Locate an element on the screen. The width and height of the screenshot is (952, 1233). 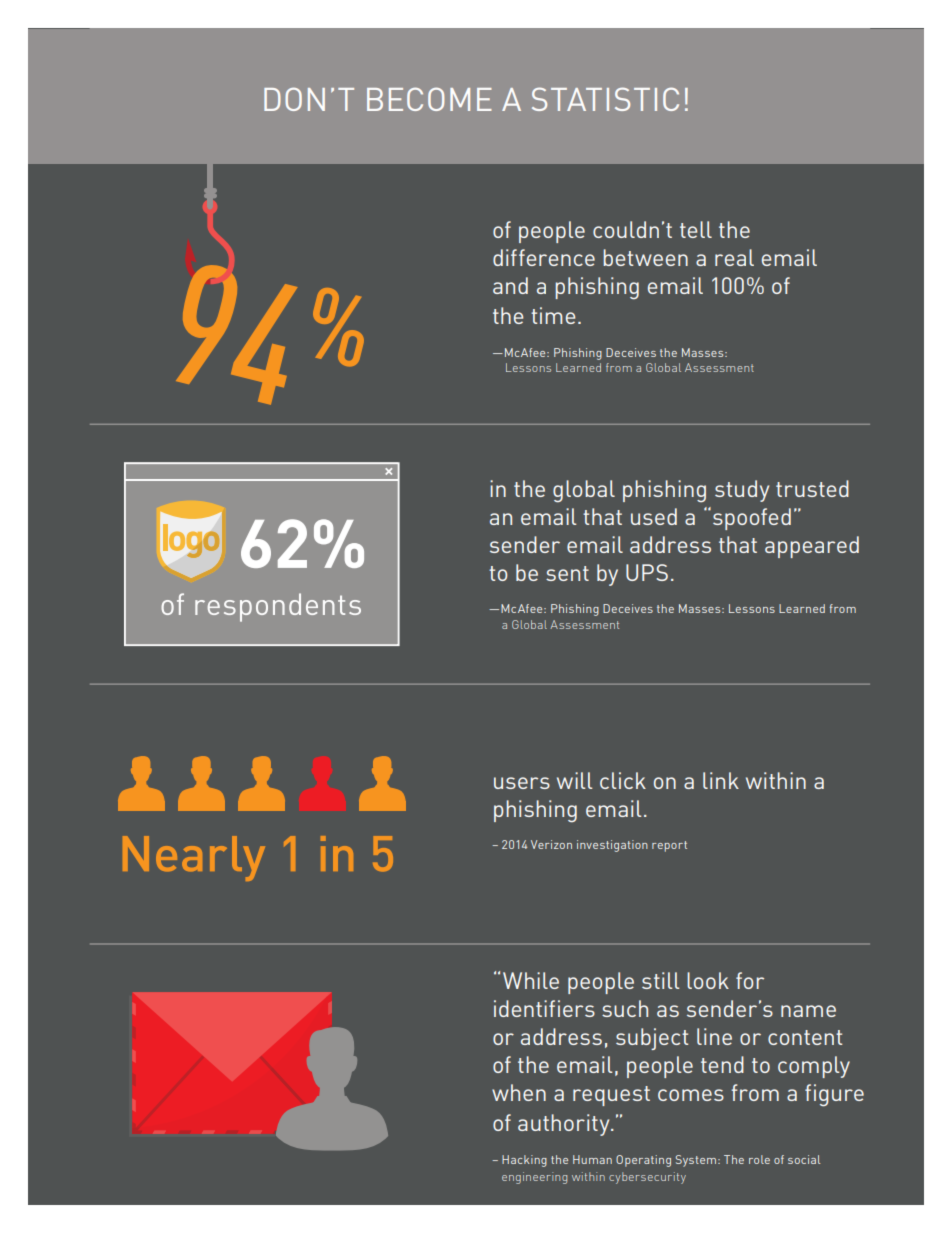
Hacking is located at coordinates (524, 1161).
